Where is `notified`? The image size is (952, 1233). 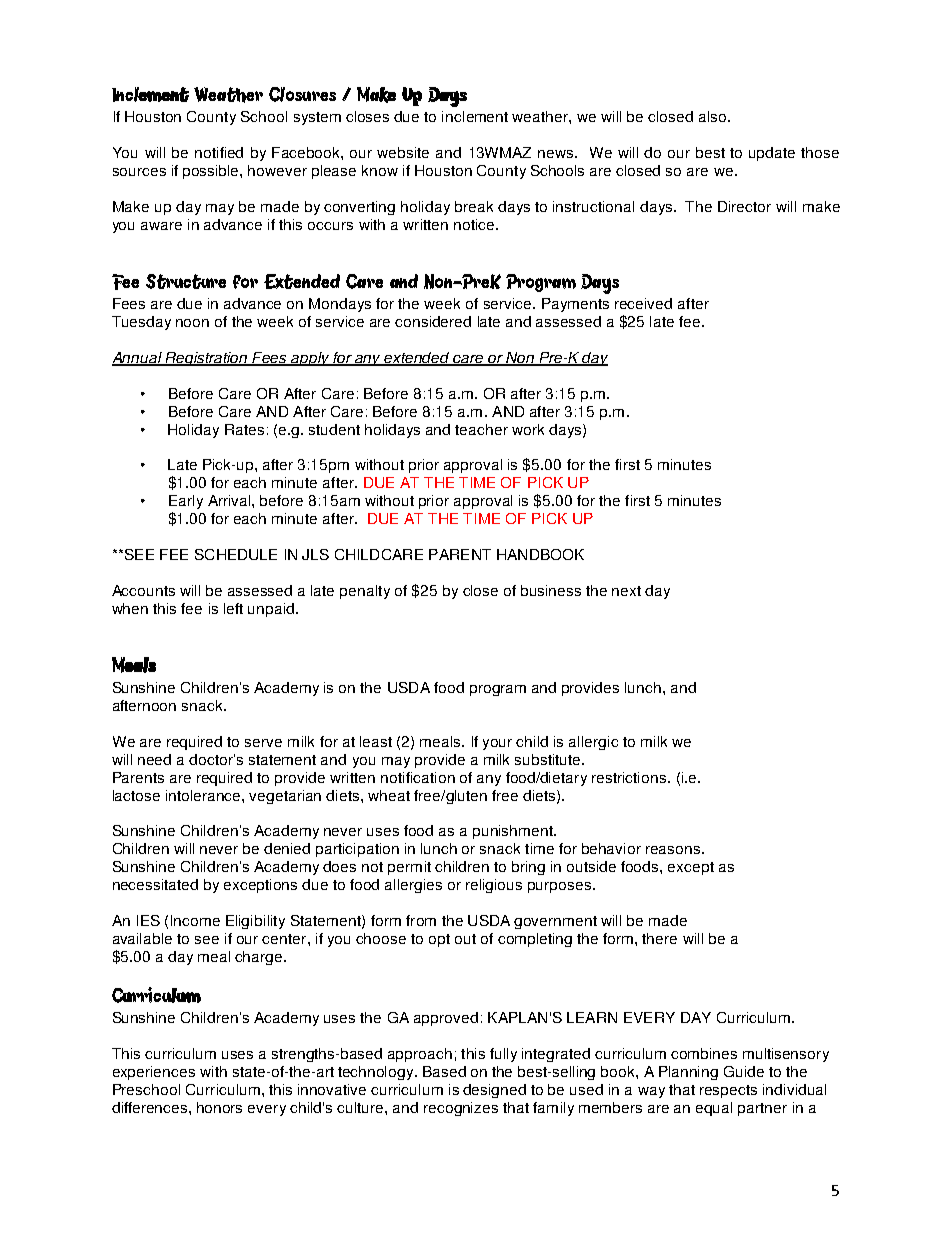
notified is located at coordinates (219, 152).
